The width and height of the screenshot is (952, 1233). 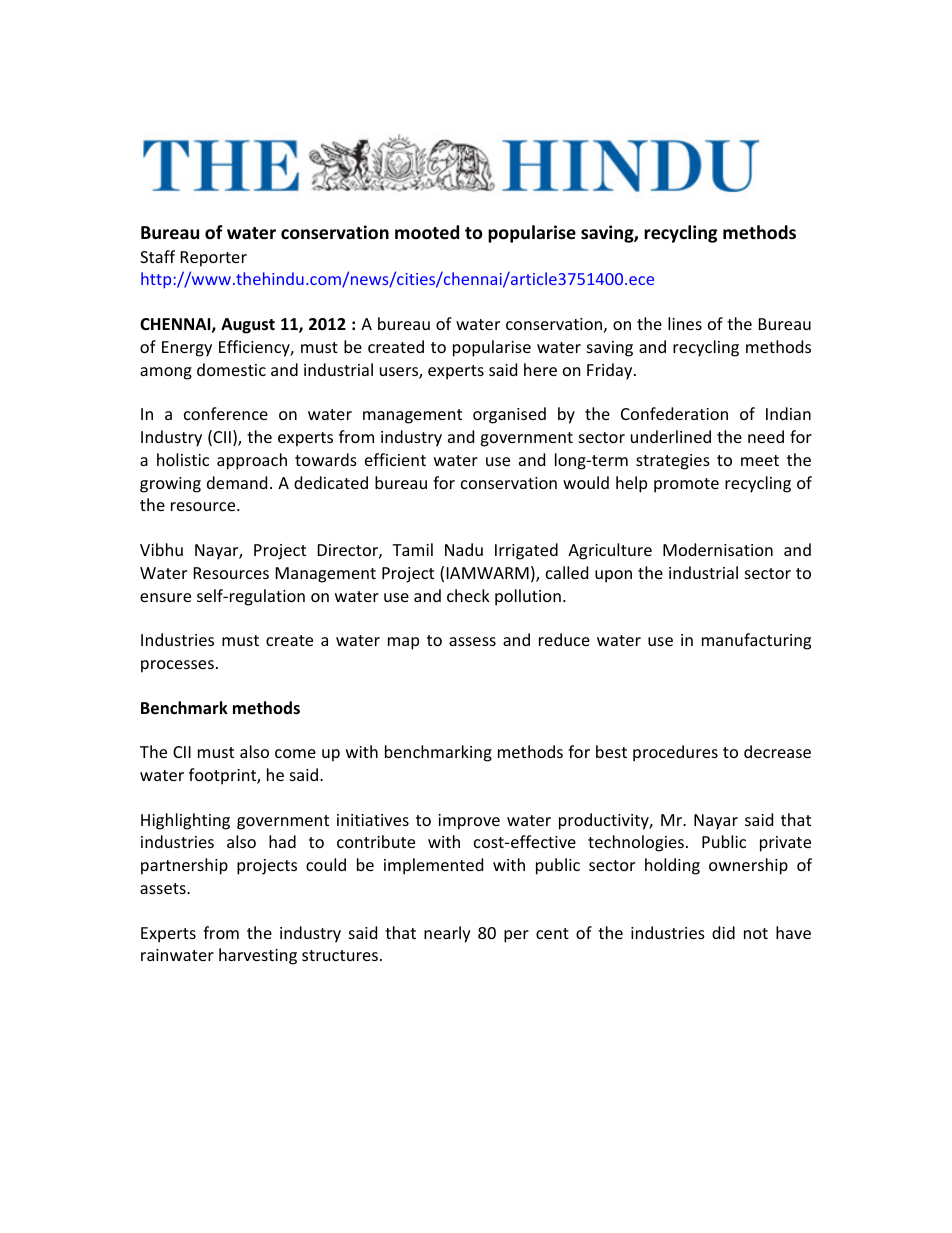 What do you see at coordinates (685, 323) in the screenshot?
I see `lines` at bounding box center [685, 323].
